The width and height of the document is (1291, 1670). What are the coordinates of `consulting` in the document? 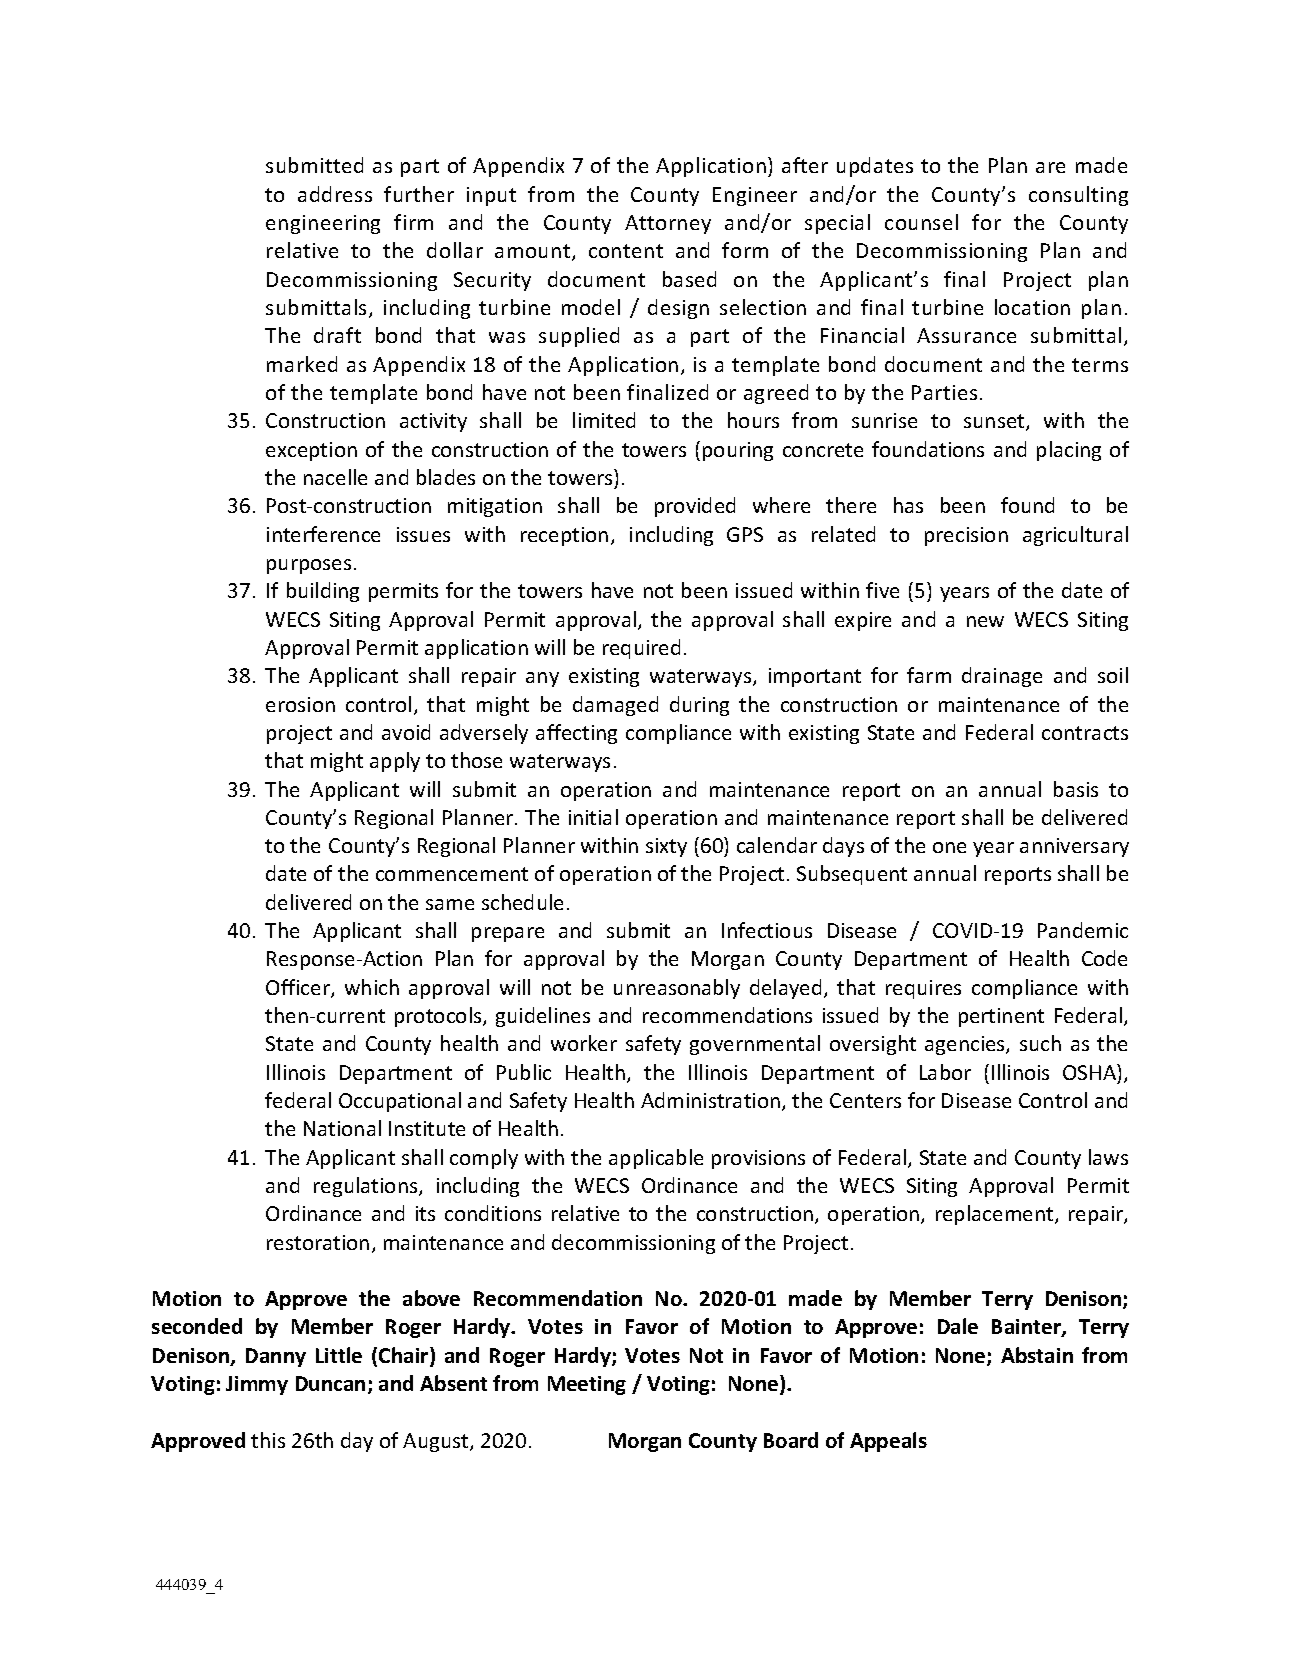 It's located at (1078, 196).
